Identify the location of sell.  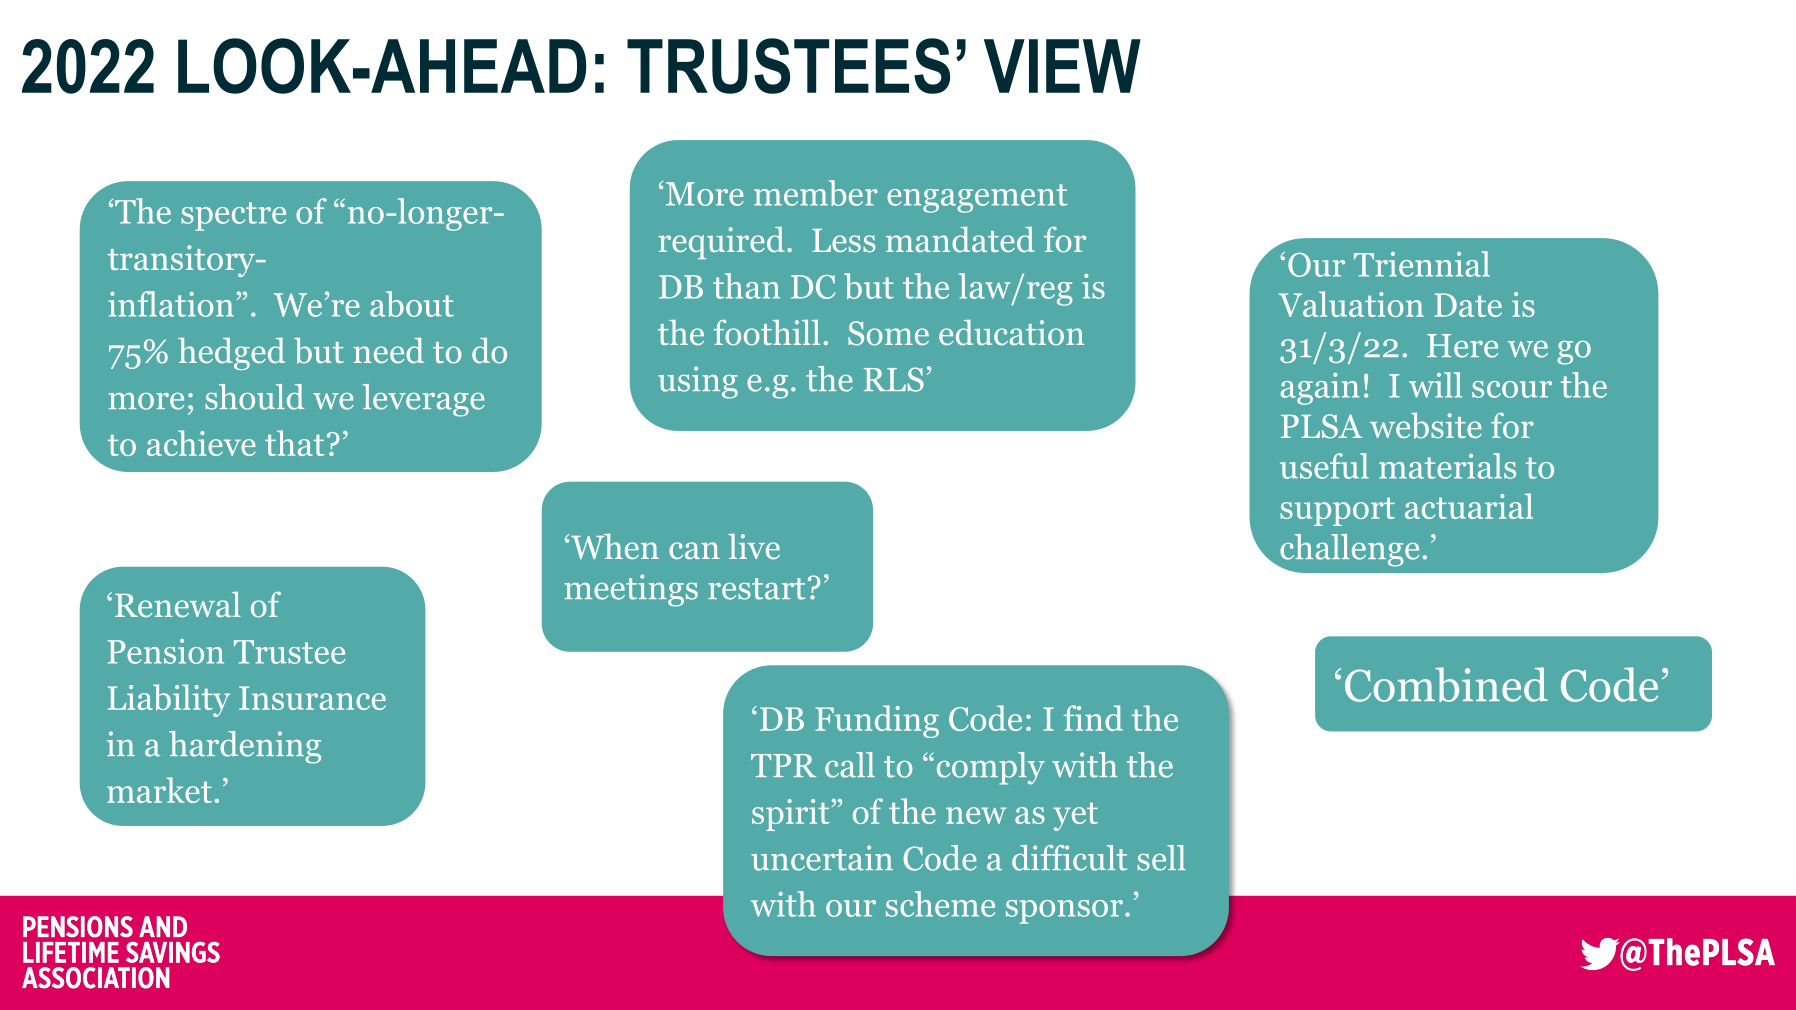
(1161, 858).
